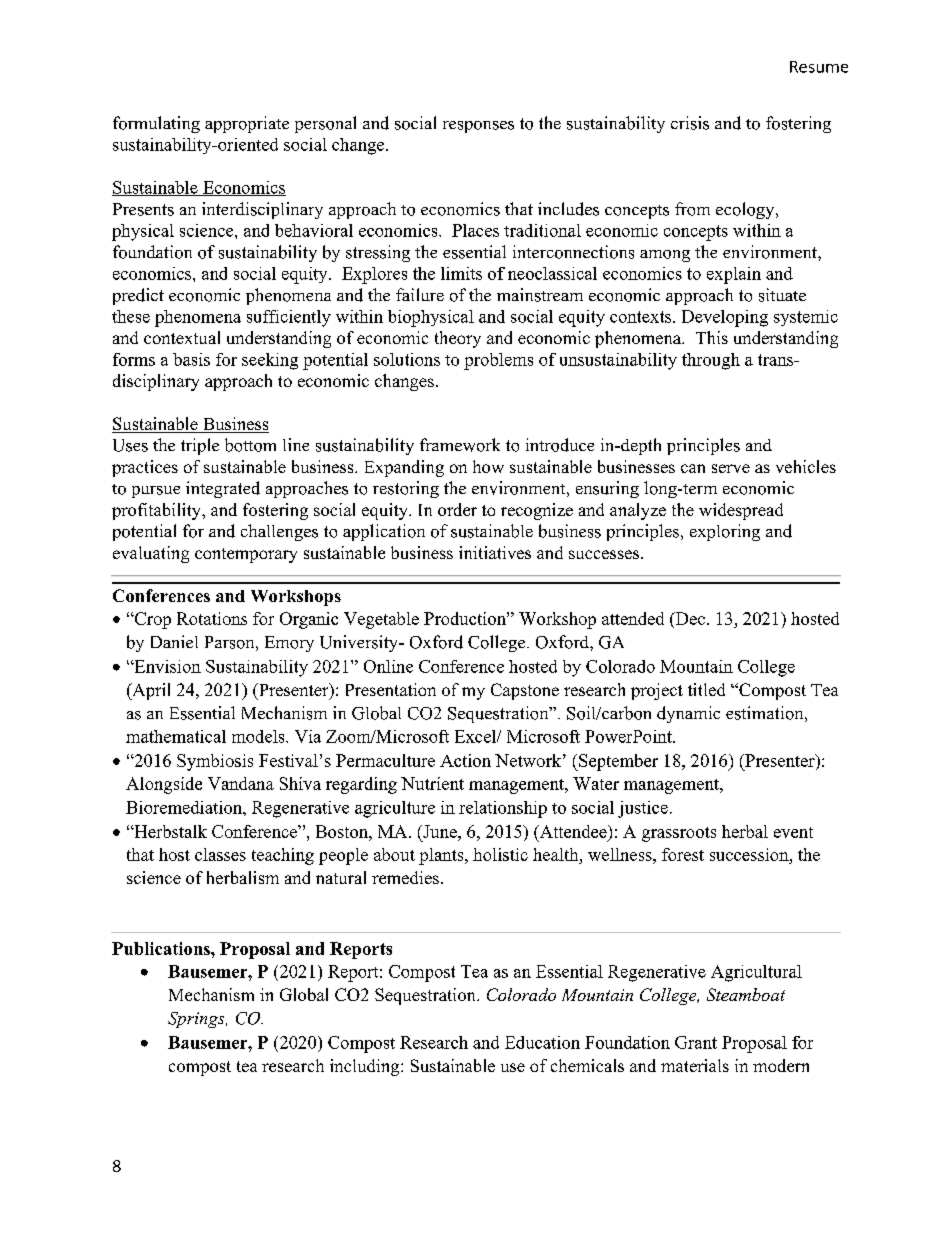 Image resolution: width=952 pixels, height=1233 pixels. I want to click on dynamic, so click(688, 714).
